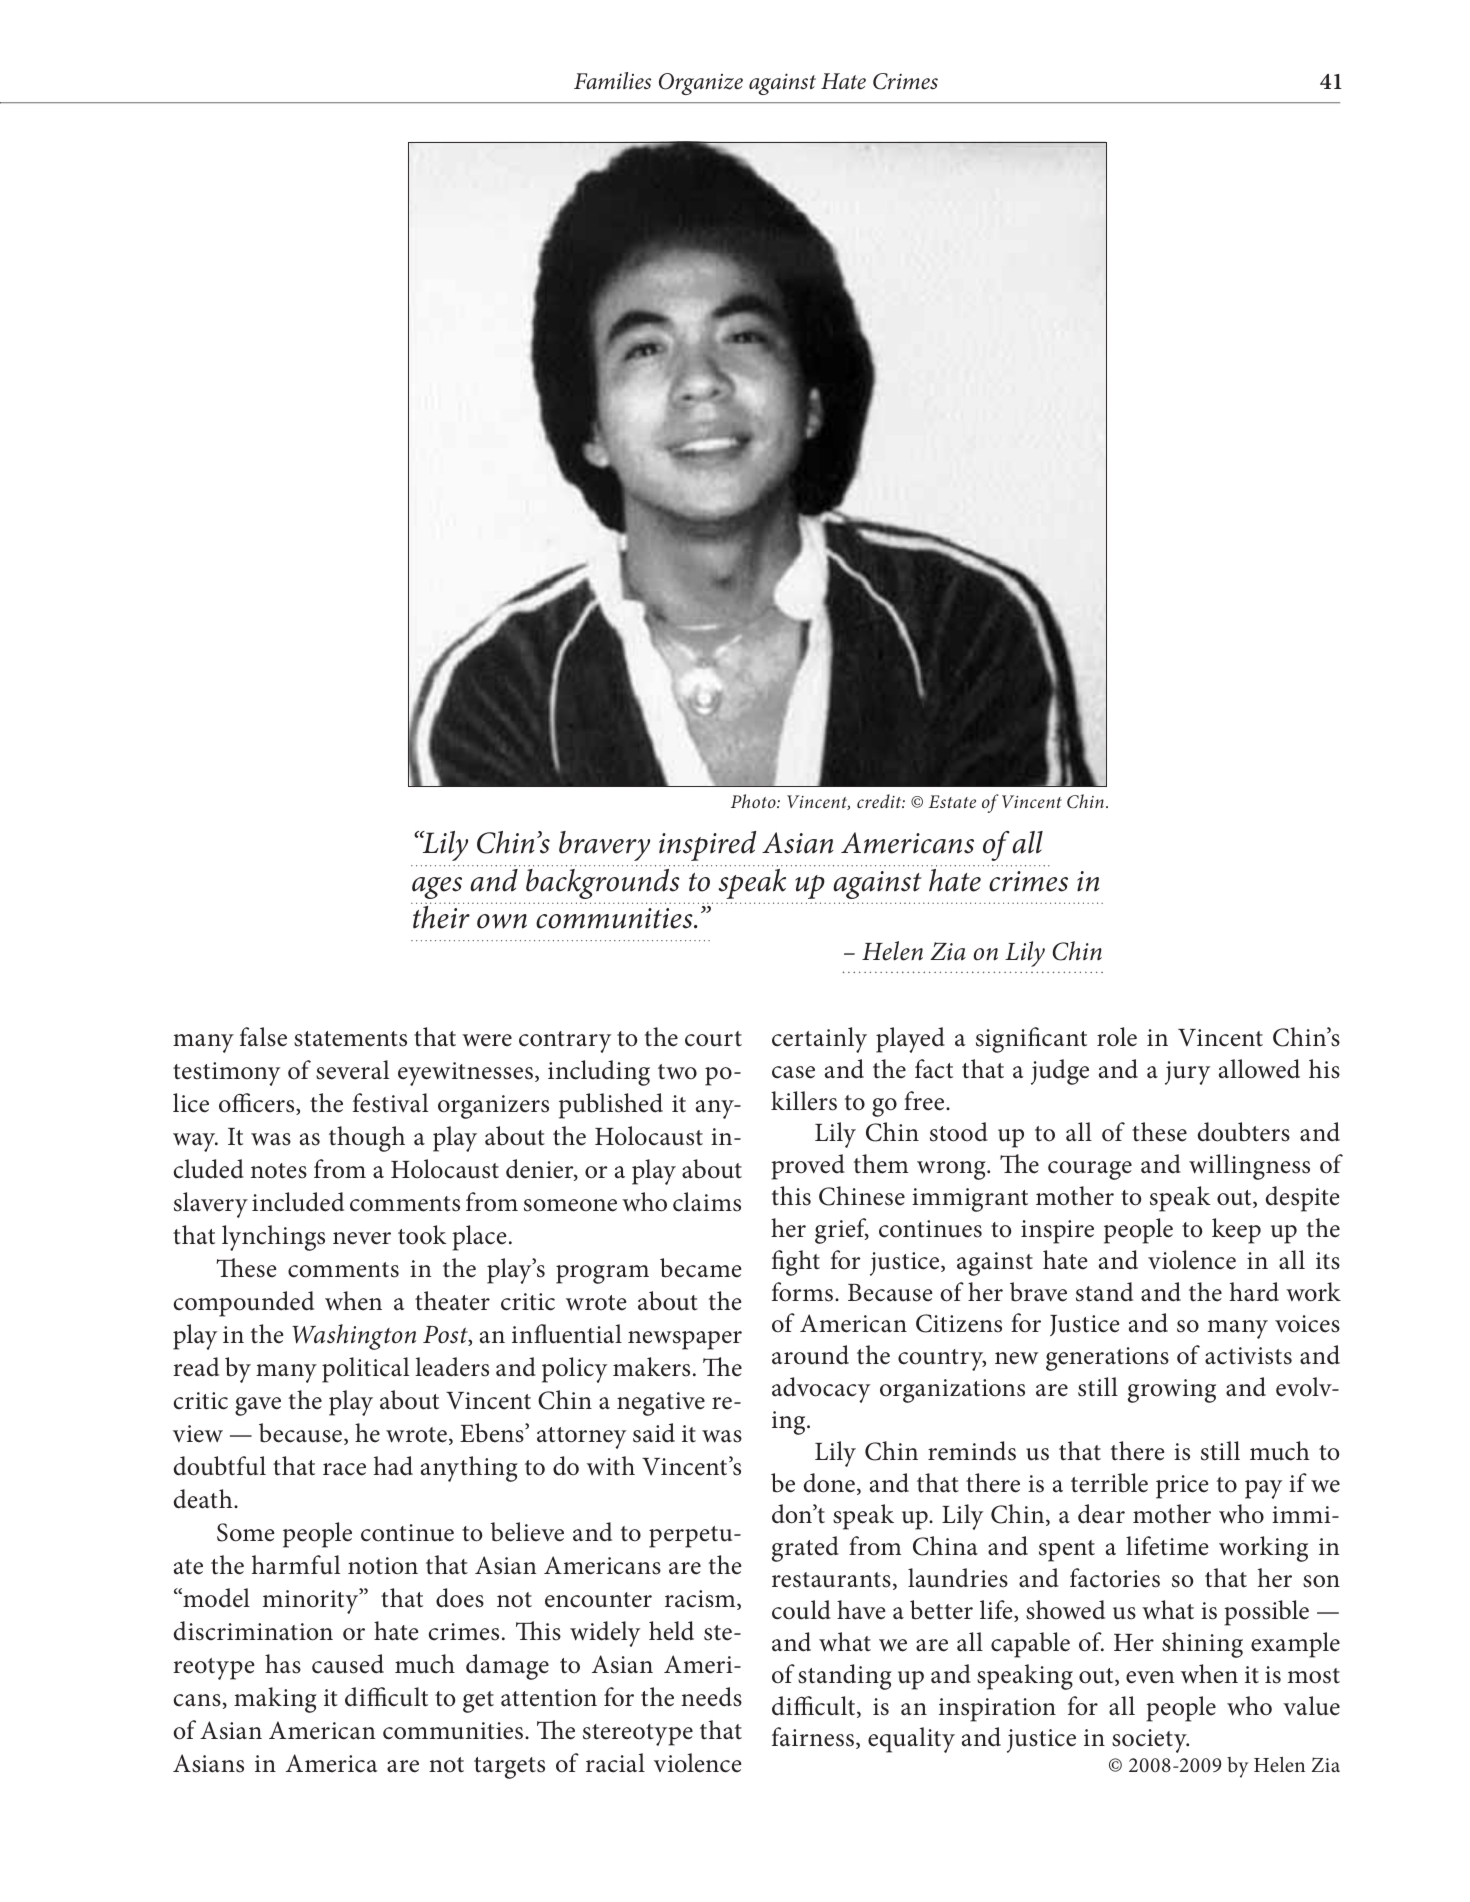 The image size is (1470, 1902). I want to click on Estate, so click(952, 801).
